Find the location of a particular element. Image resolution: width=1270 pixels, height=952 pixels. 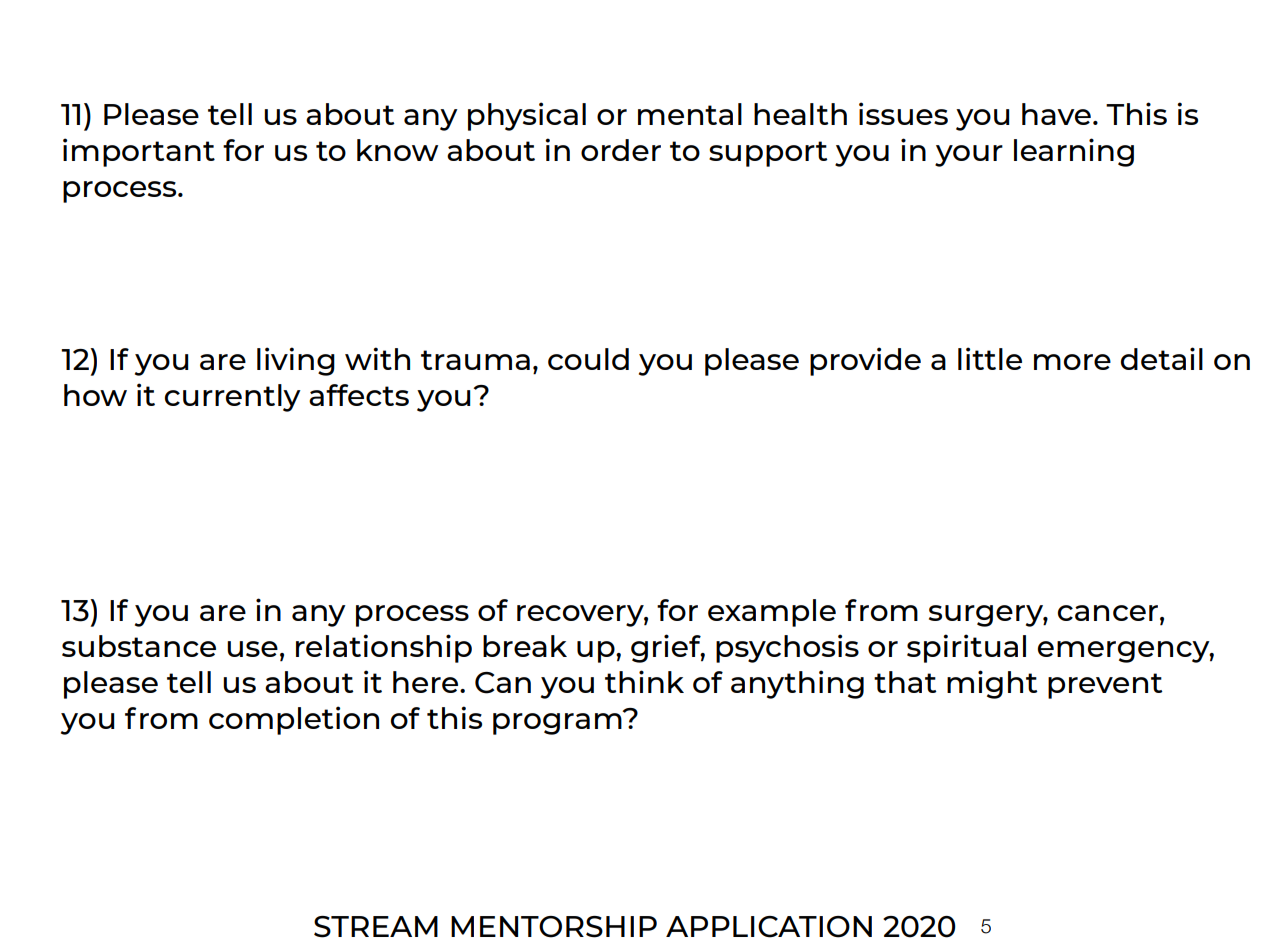

learning is located at coordinates (1074, 152).
